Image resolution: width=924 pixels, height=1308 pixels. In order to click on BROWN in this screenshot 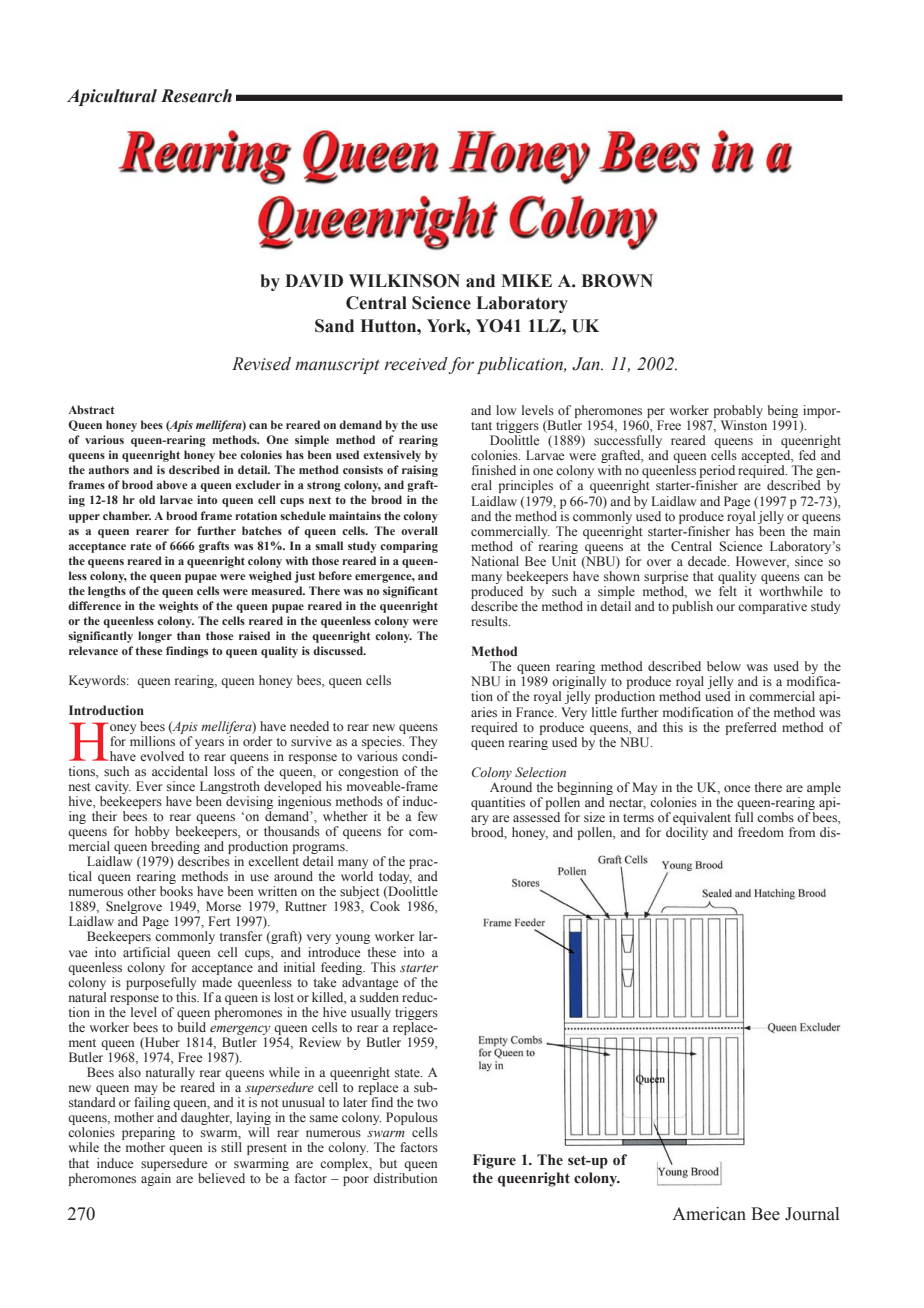, I will do `click(617, 281)`.
